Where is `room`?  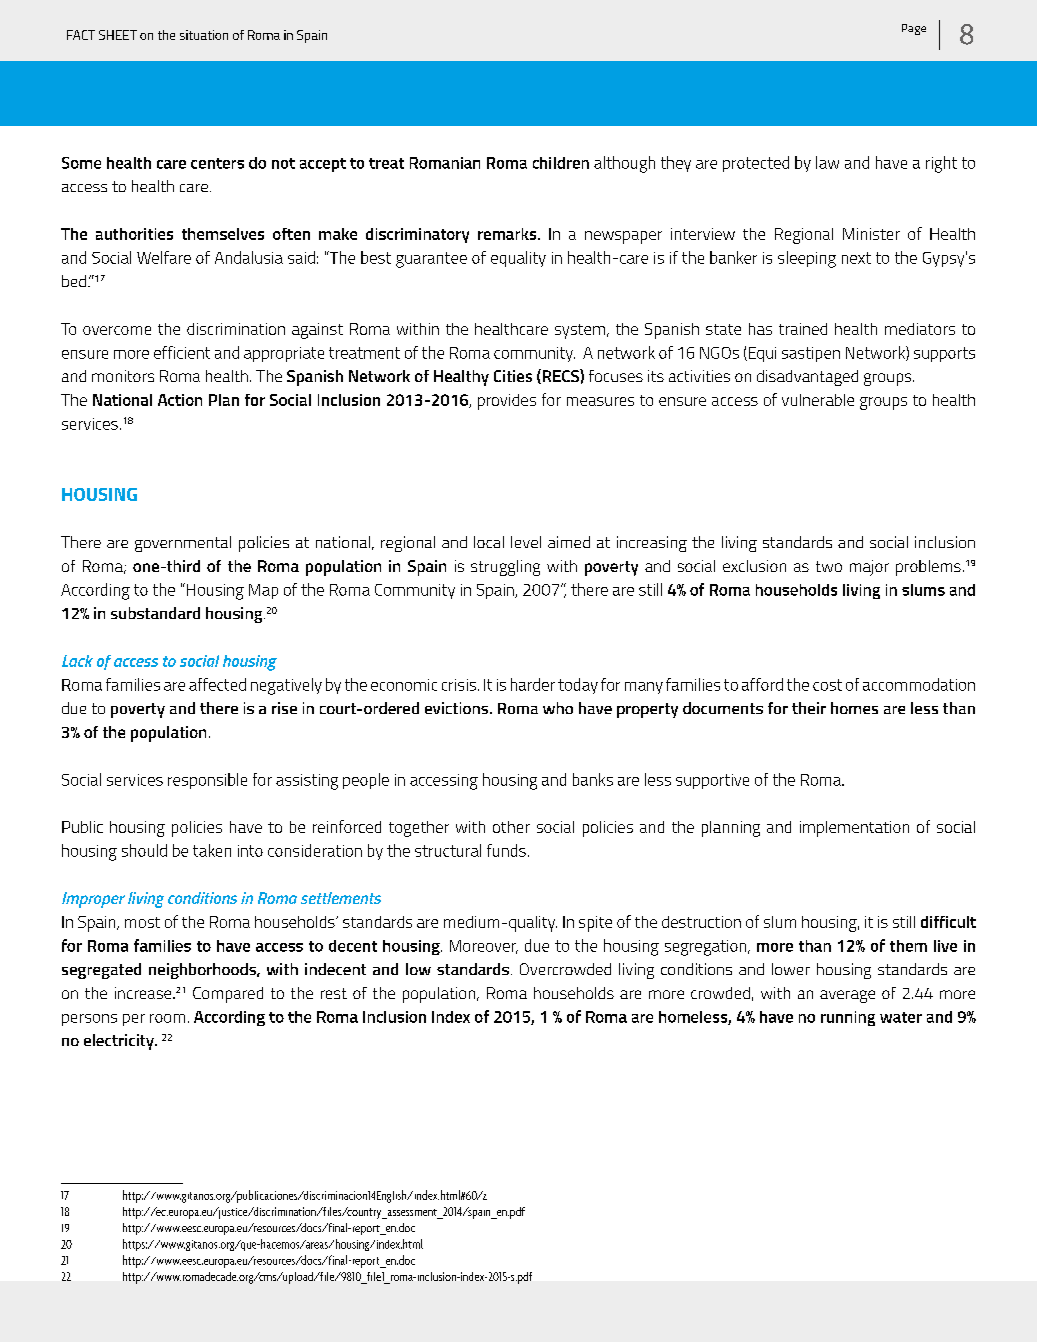
room is located at coordinates (167, 1018).
